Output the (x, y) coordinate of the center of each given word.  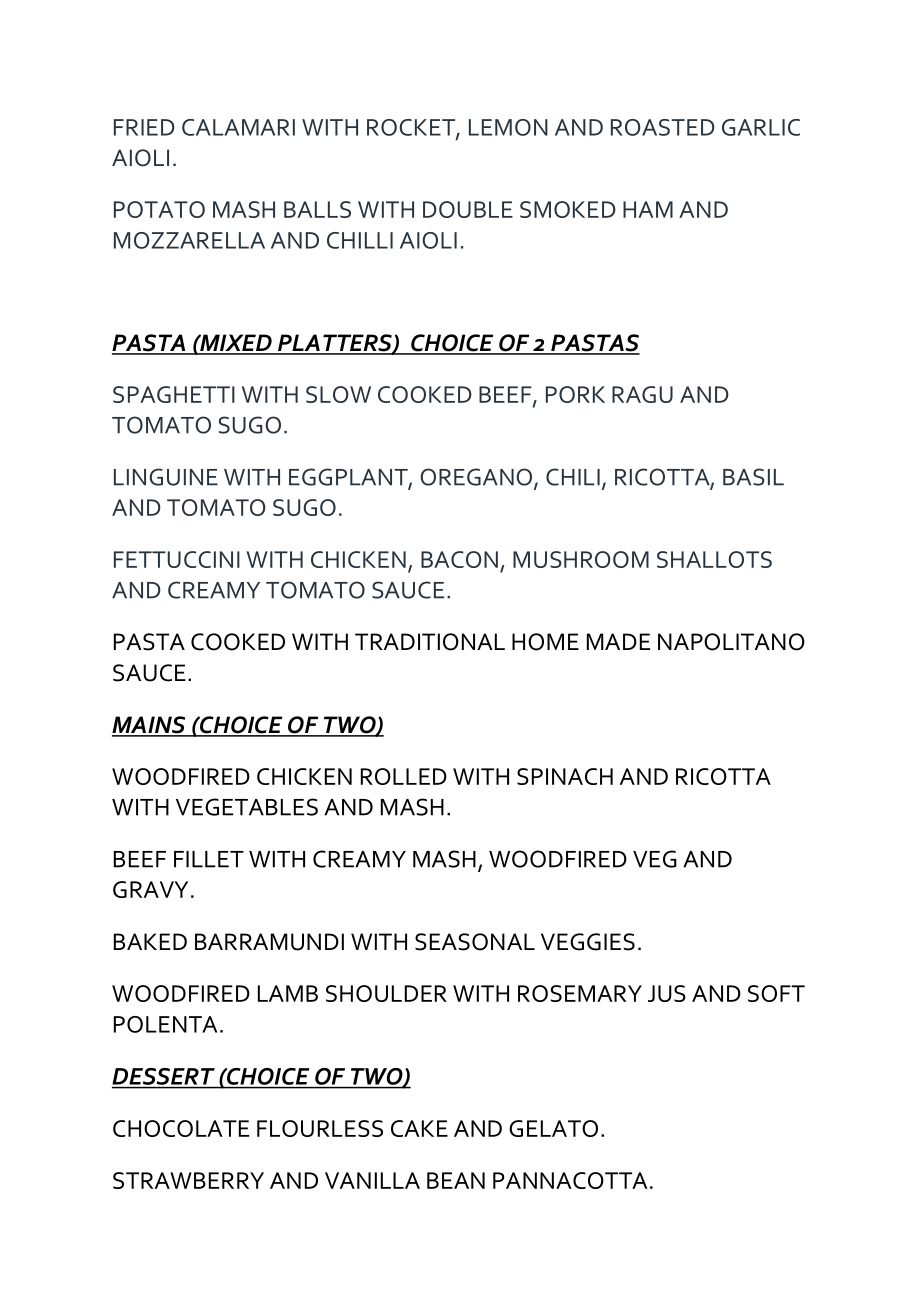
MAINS (150, 726)
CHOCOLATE (181, 1128)
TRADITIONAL (430, 642)
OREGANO (477, 478)
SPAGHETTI (174, 394)
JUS (667, 993)
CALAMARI (238, 127)
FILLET (209, 859)
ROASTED (663, 127)
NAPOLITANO (731, 642)
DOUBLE (468, 209)
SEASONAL (475, 942)
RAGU (642, 394)
